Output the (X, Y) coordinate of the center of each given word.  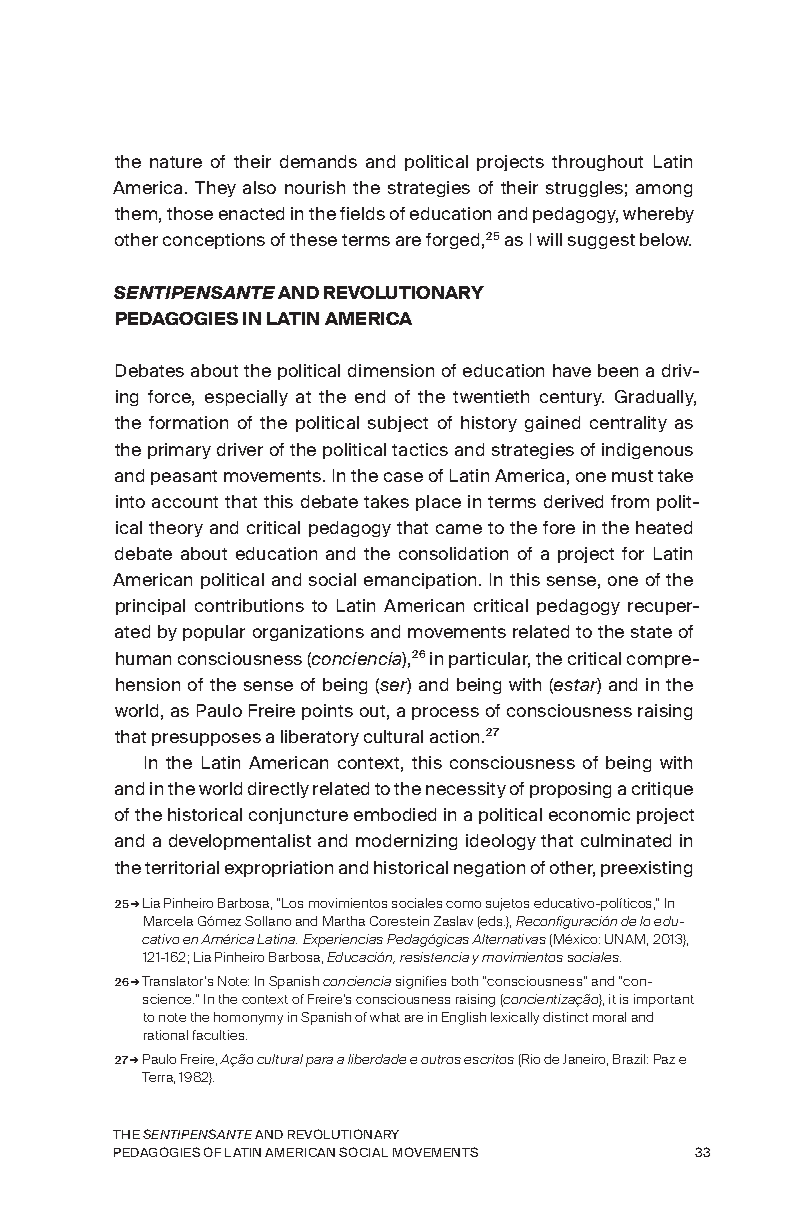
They (215, 189)
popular (214, 633)
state (651, 632)
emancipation (420, 581)
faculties (220, 1035)
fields (362, 213)
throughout (597, 163)
